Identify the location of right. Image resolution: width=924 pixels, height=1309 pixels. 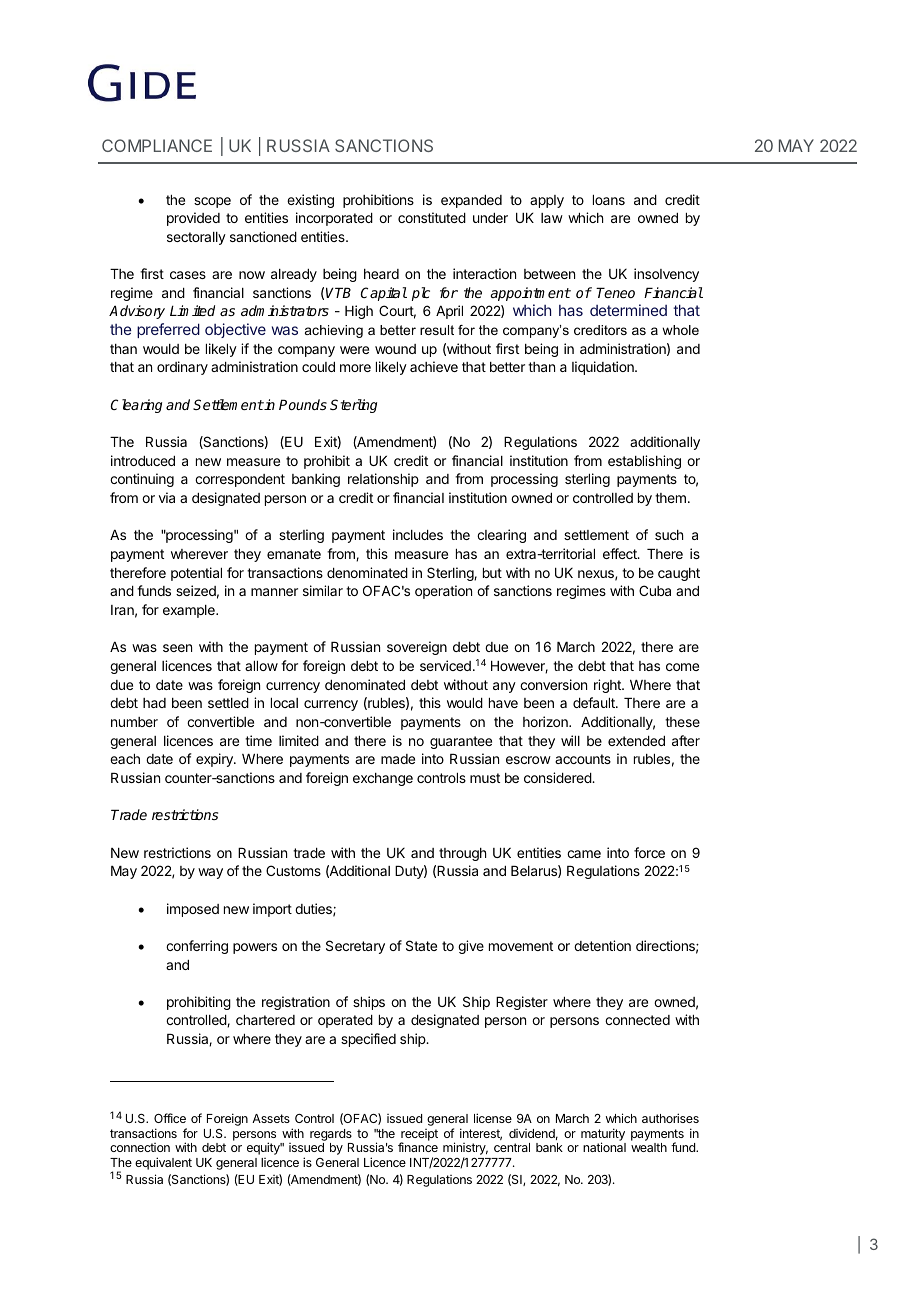
(608, 686).
